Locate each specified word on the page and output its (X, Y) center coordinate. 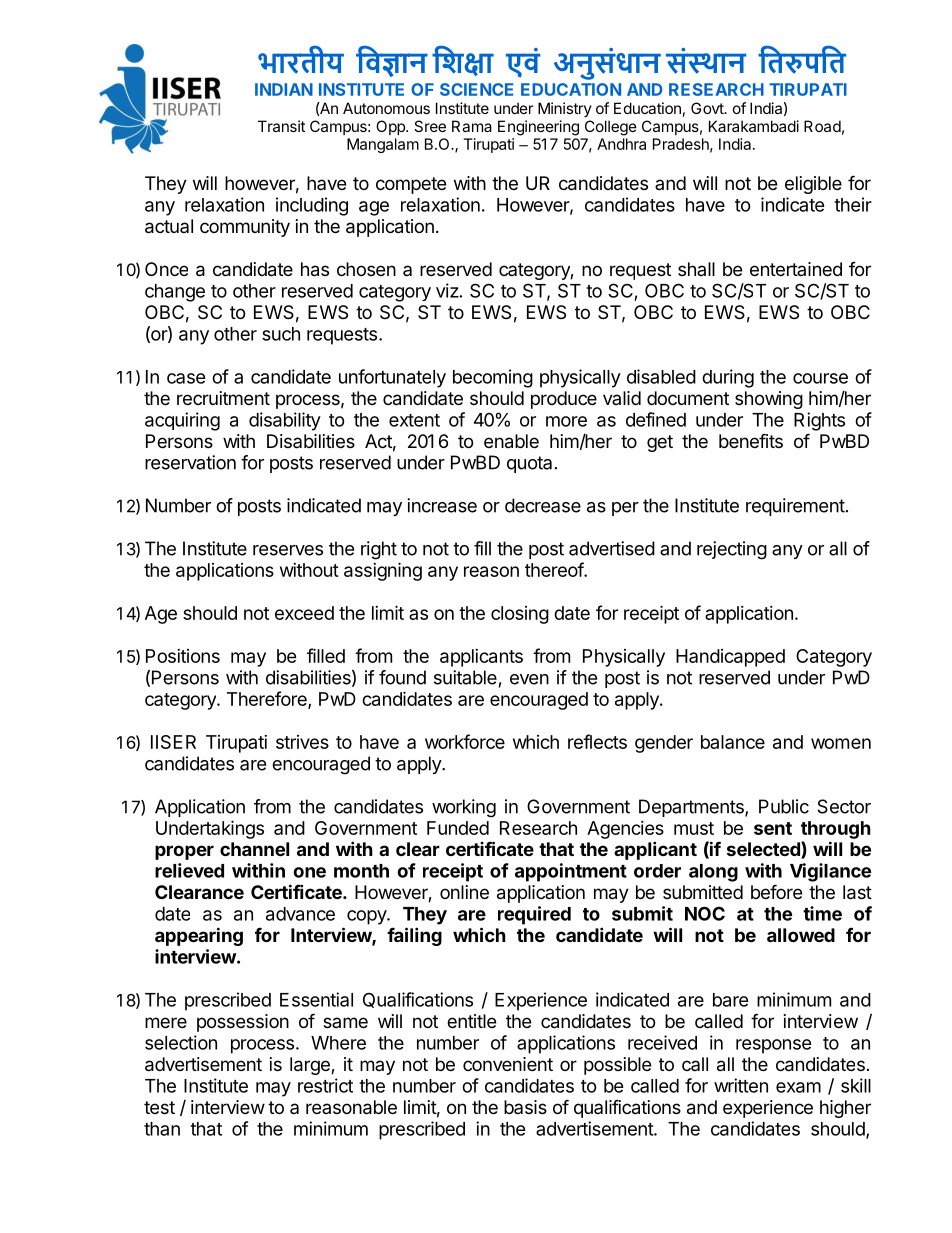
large (311, 1066)
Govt (708, 108)
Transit (281, 126)
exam (798, 1087)
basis (525, 1107)
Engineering (538, 128)
